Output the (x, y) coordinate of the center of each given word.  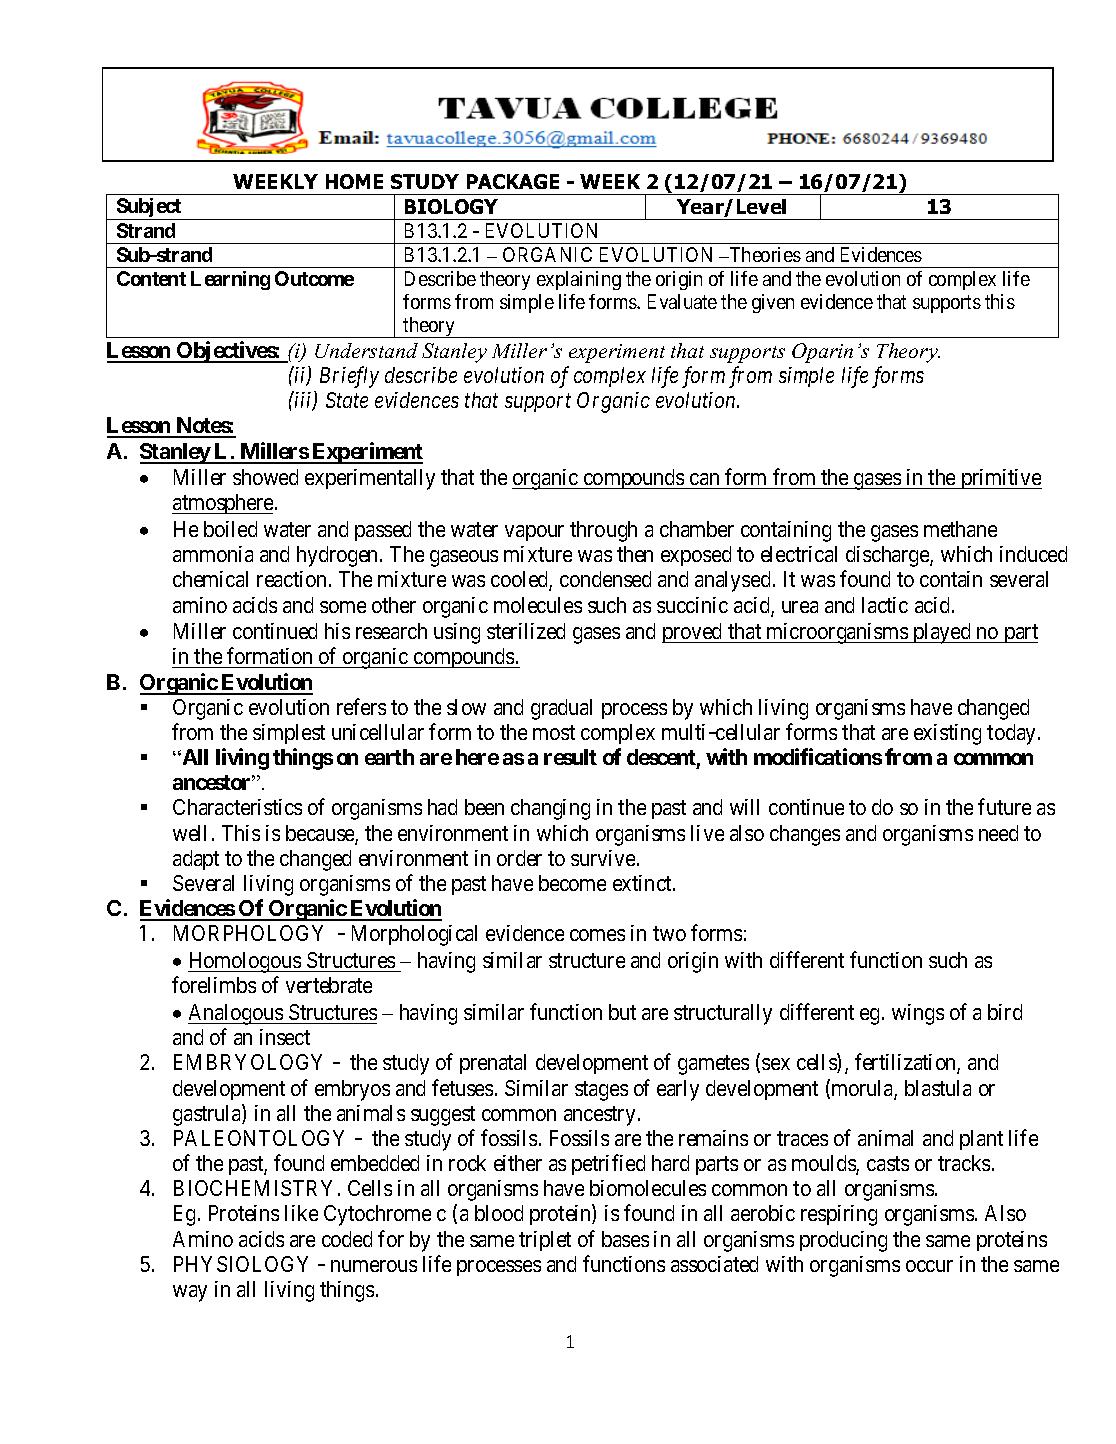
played (942, 633)
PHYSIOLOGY (241, 1264)
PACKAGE (513, 181)
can (704, 479)
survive (604, 858)
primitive (1000, 479)
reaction (291, 579)
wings (918, 1014)
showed (265, 477)
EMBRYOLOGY (248, 1062)
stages (601, 1091)
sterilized (526, 631)
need (998, 833)
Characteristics (237, 807)
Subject (149, 209)
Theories (764, 254)
